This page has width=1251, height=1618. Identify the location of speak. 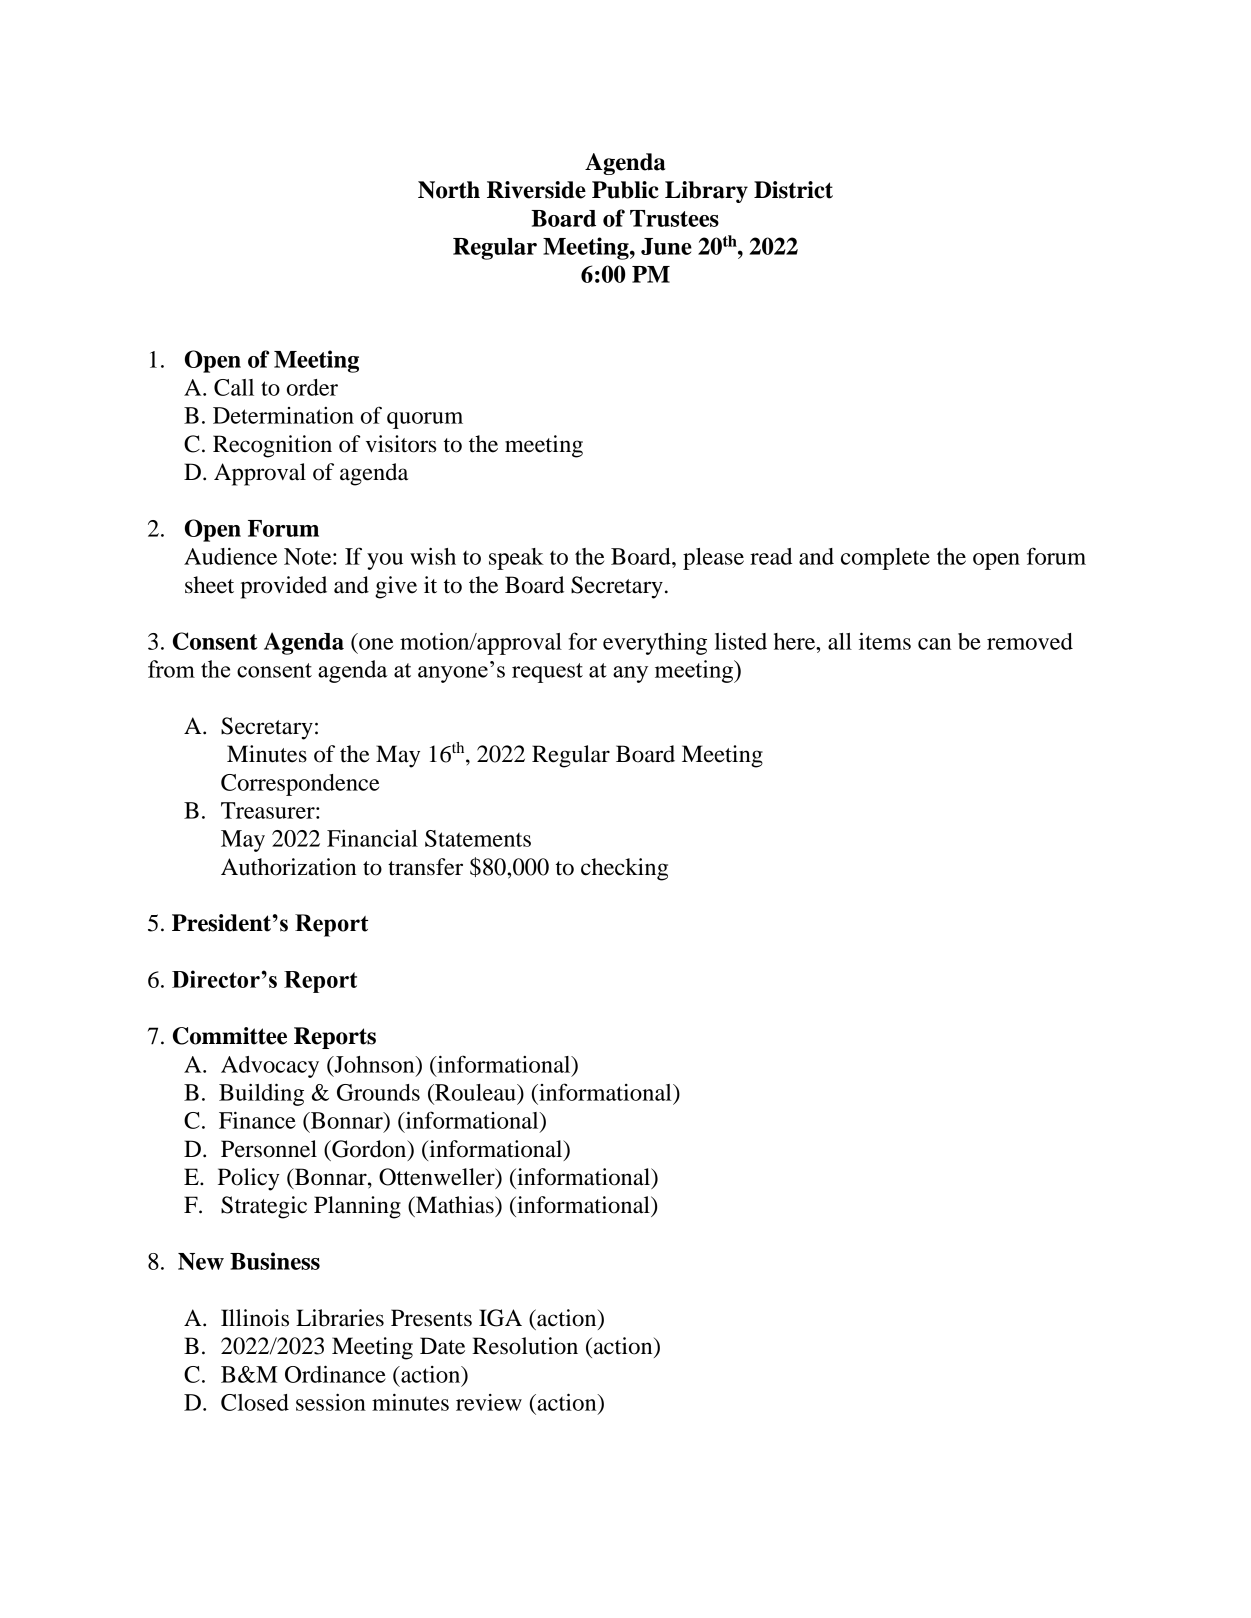
(516, 559).
